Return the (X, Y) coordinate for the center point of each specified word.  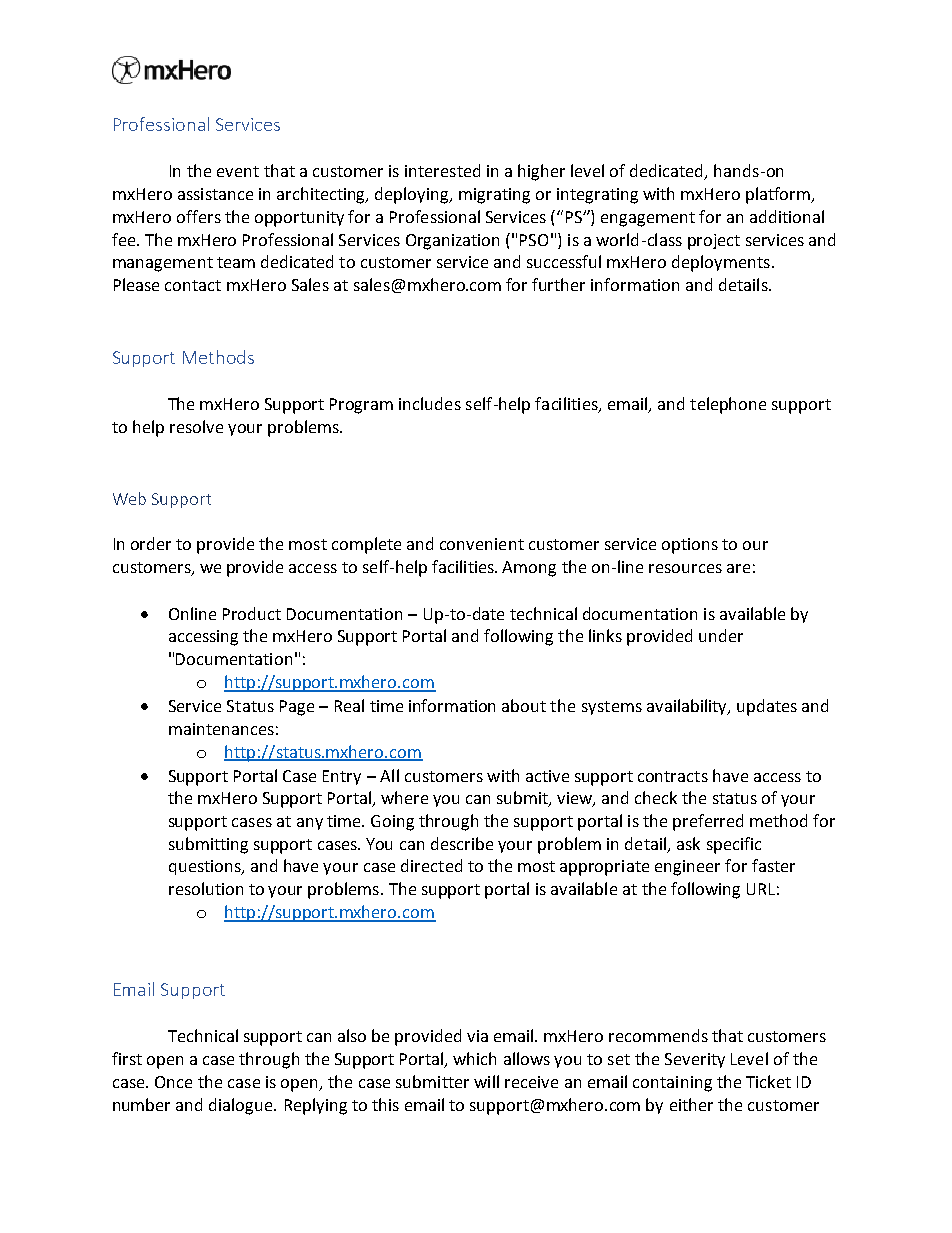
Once (173, 1082)
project (714, 242)
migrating (494, 196)
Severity (695, 1060)
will (486, 1081)
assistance (215, 194)
